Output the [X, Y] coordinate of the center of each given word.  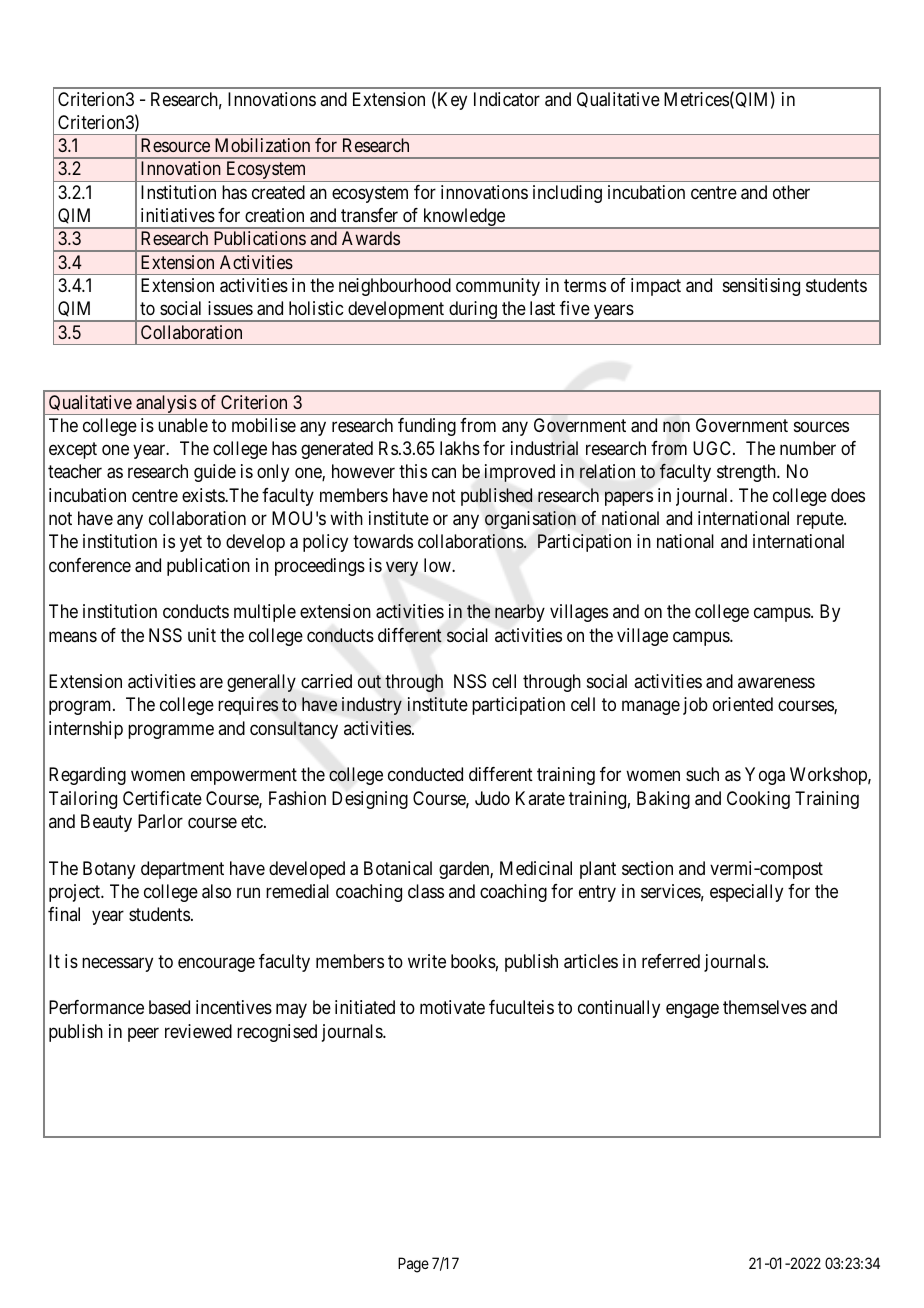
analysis [166, 405]
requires [248, 706]
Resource [175, 145]
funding [427, 427]
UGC [713, 448]
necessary [117, 964]
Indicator [507, 99]
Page [413, 1265]
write [427, 961]
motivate [452, 1007]
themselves [765, 1007]
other [791, 192]
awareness [776, 683]
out [369, 681]
